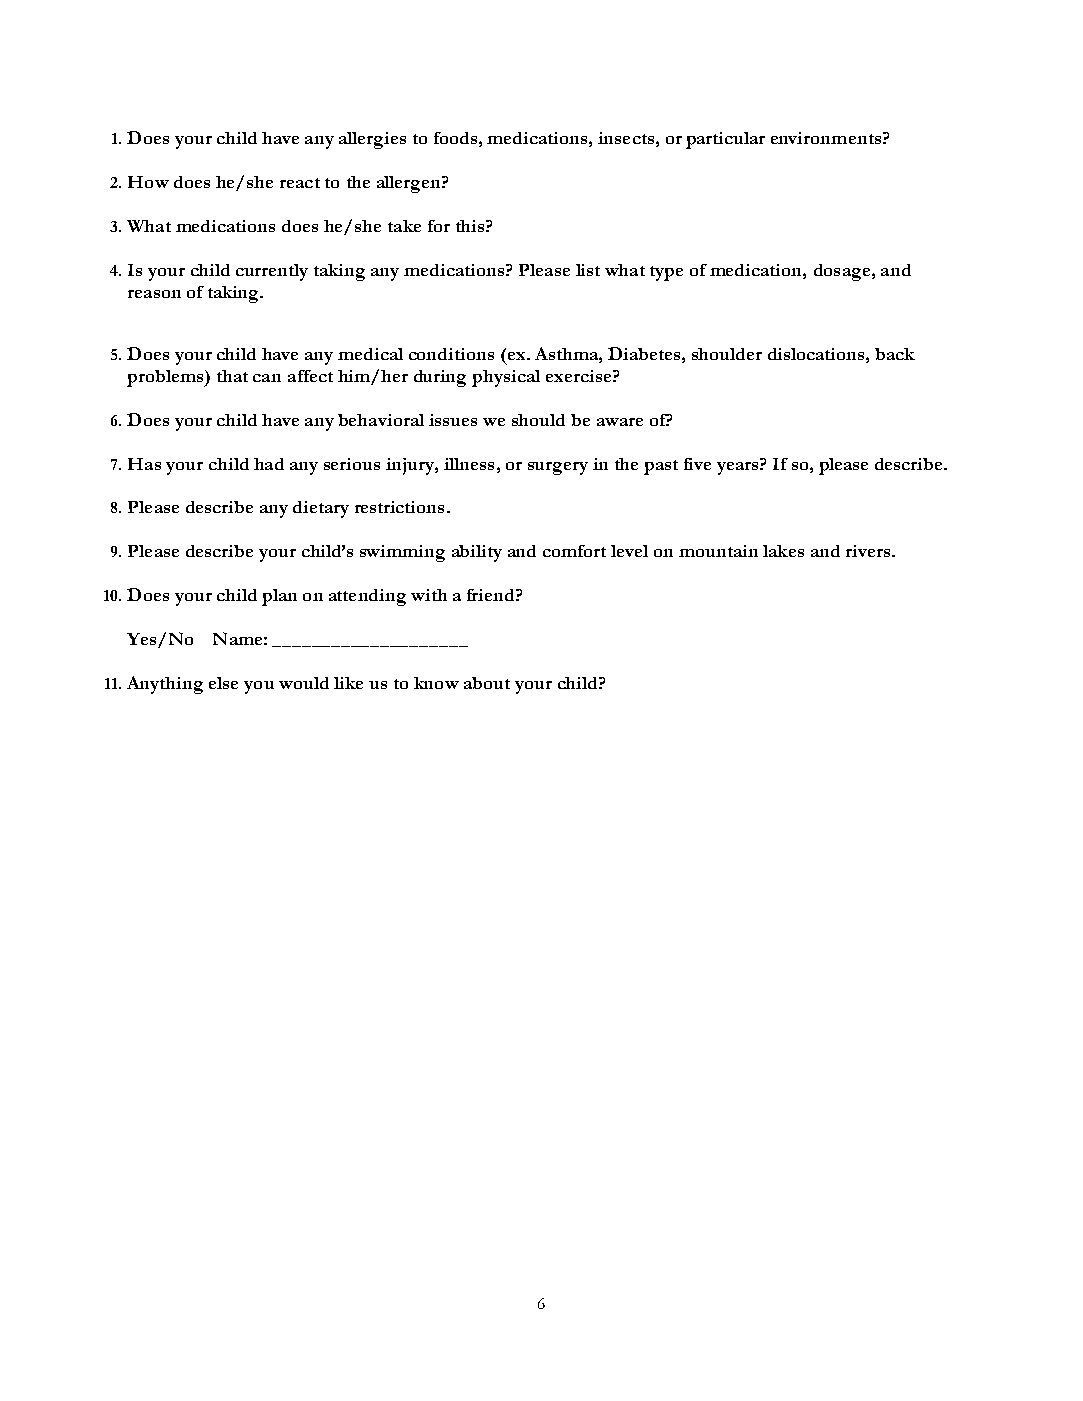 This page has height=1401, width=1083. What do you see at coordinates (697, 464) in the page?
I see `five` at bounding box center [697, 464].
